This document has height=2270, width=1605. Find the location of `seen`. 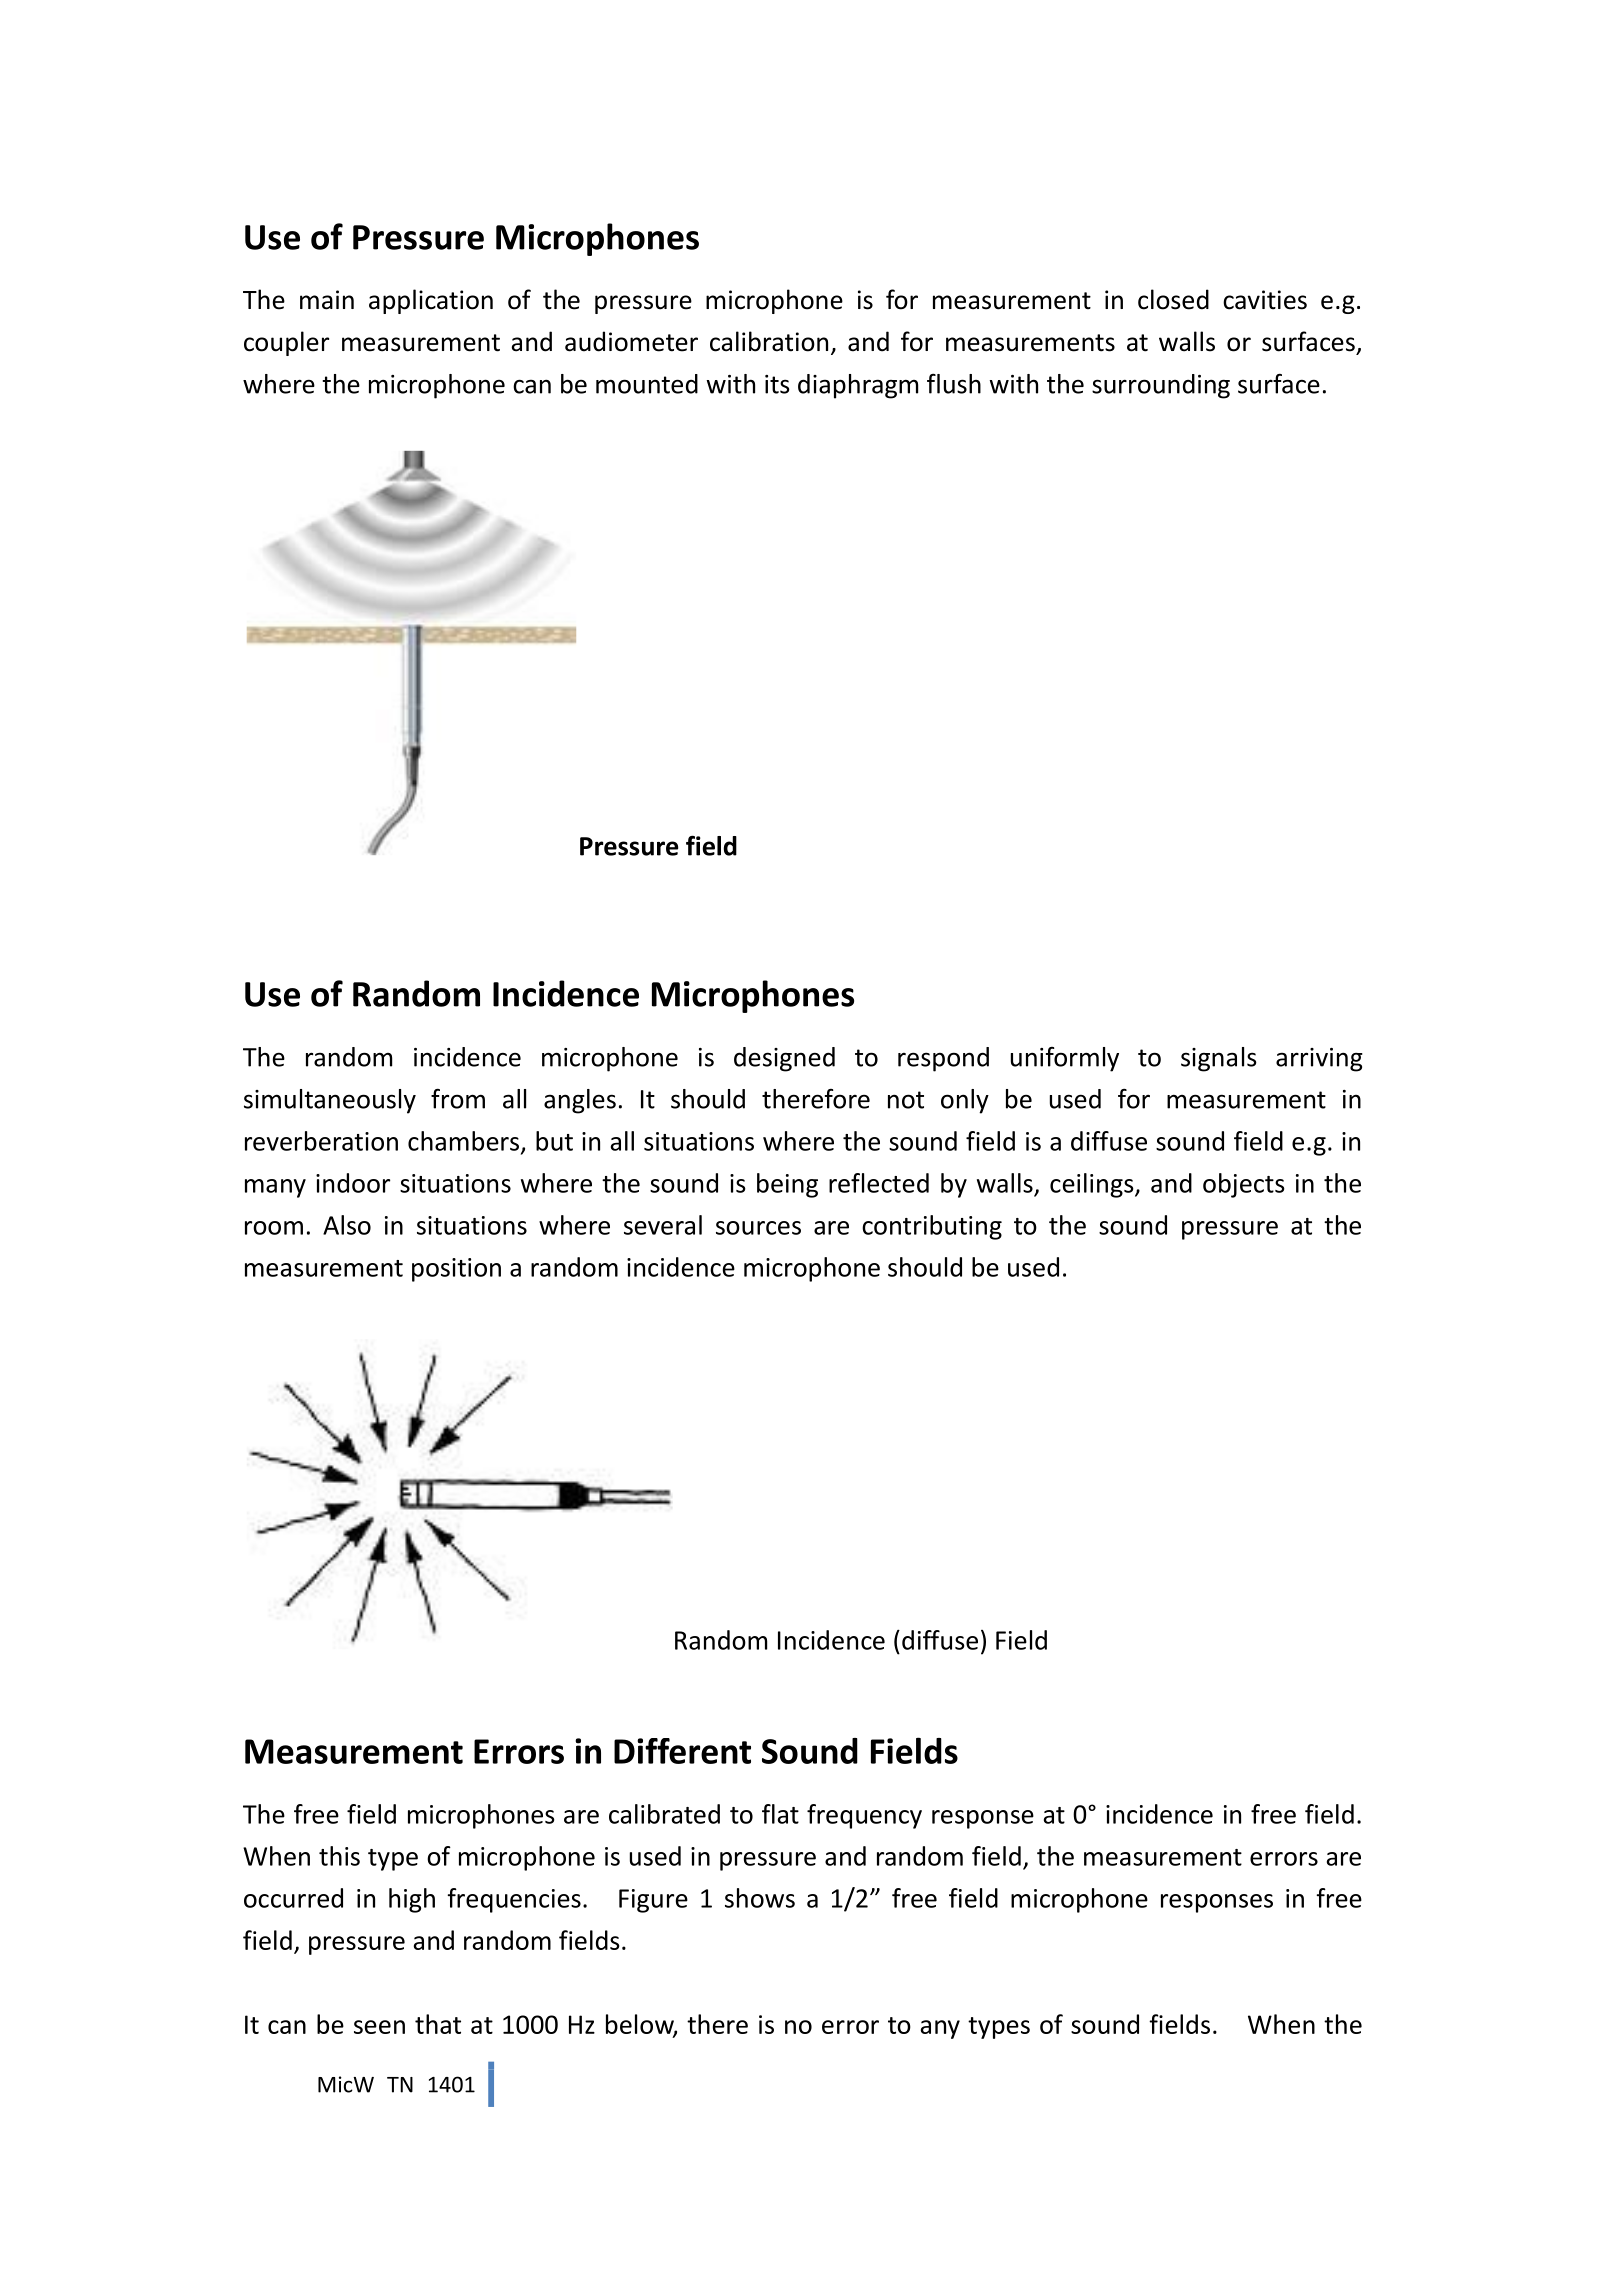

seen is located at coordinates (379, 2027).
